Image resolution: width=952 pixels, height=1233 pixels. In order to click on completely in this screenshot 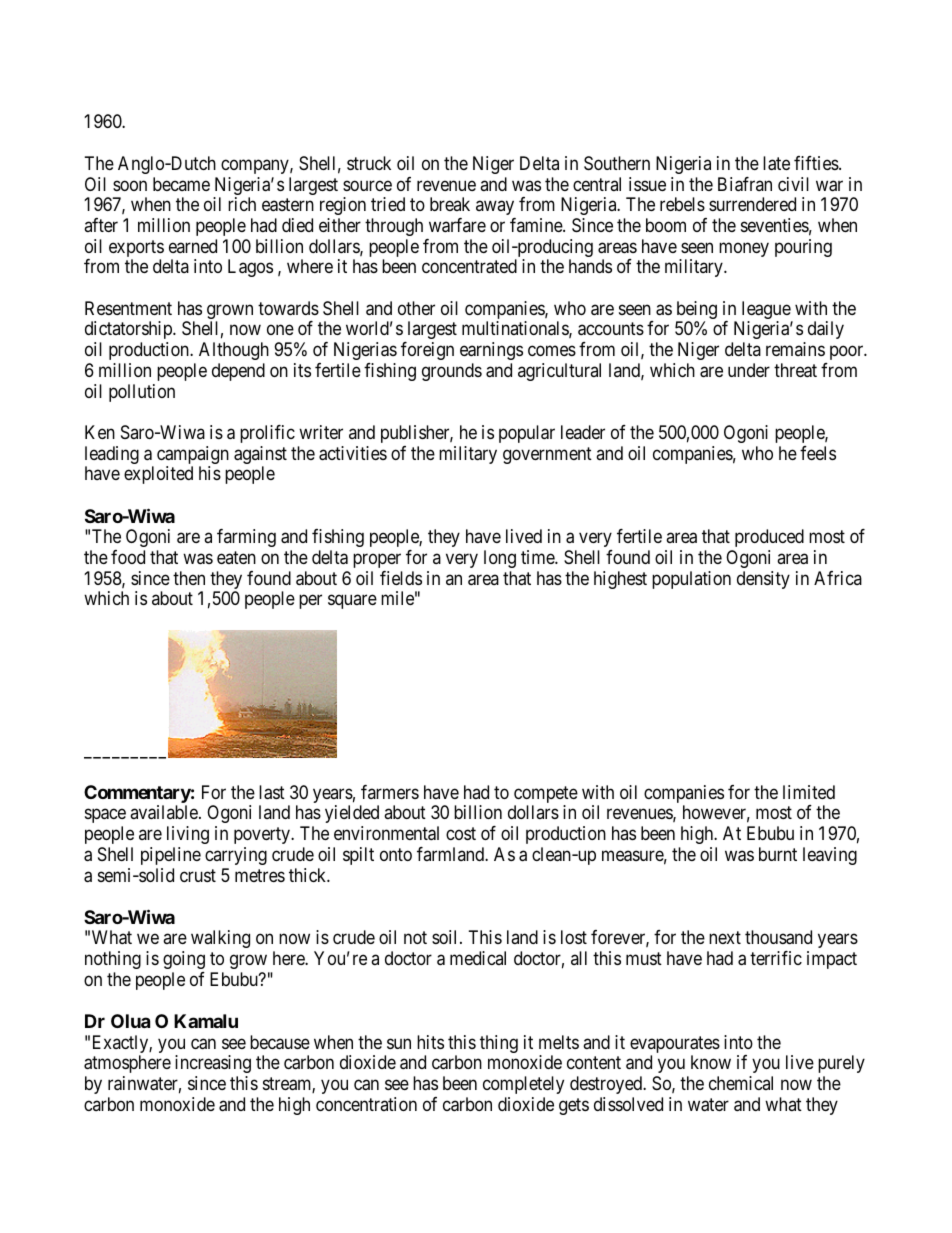, I will do `click(523, 1085)`.
